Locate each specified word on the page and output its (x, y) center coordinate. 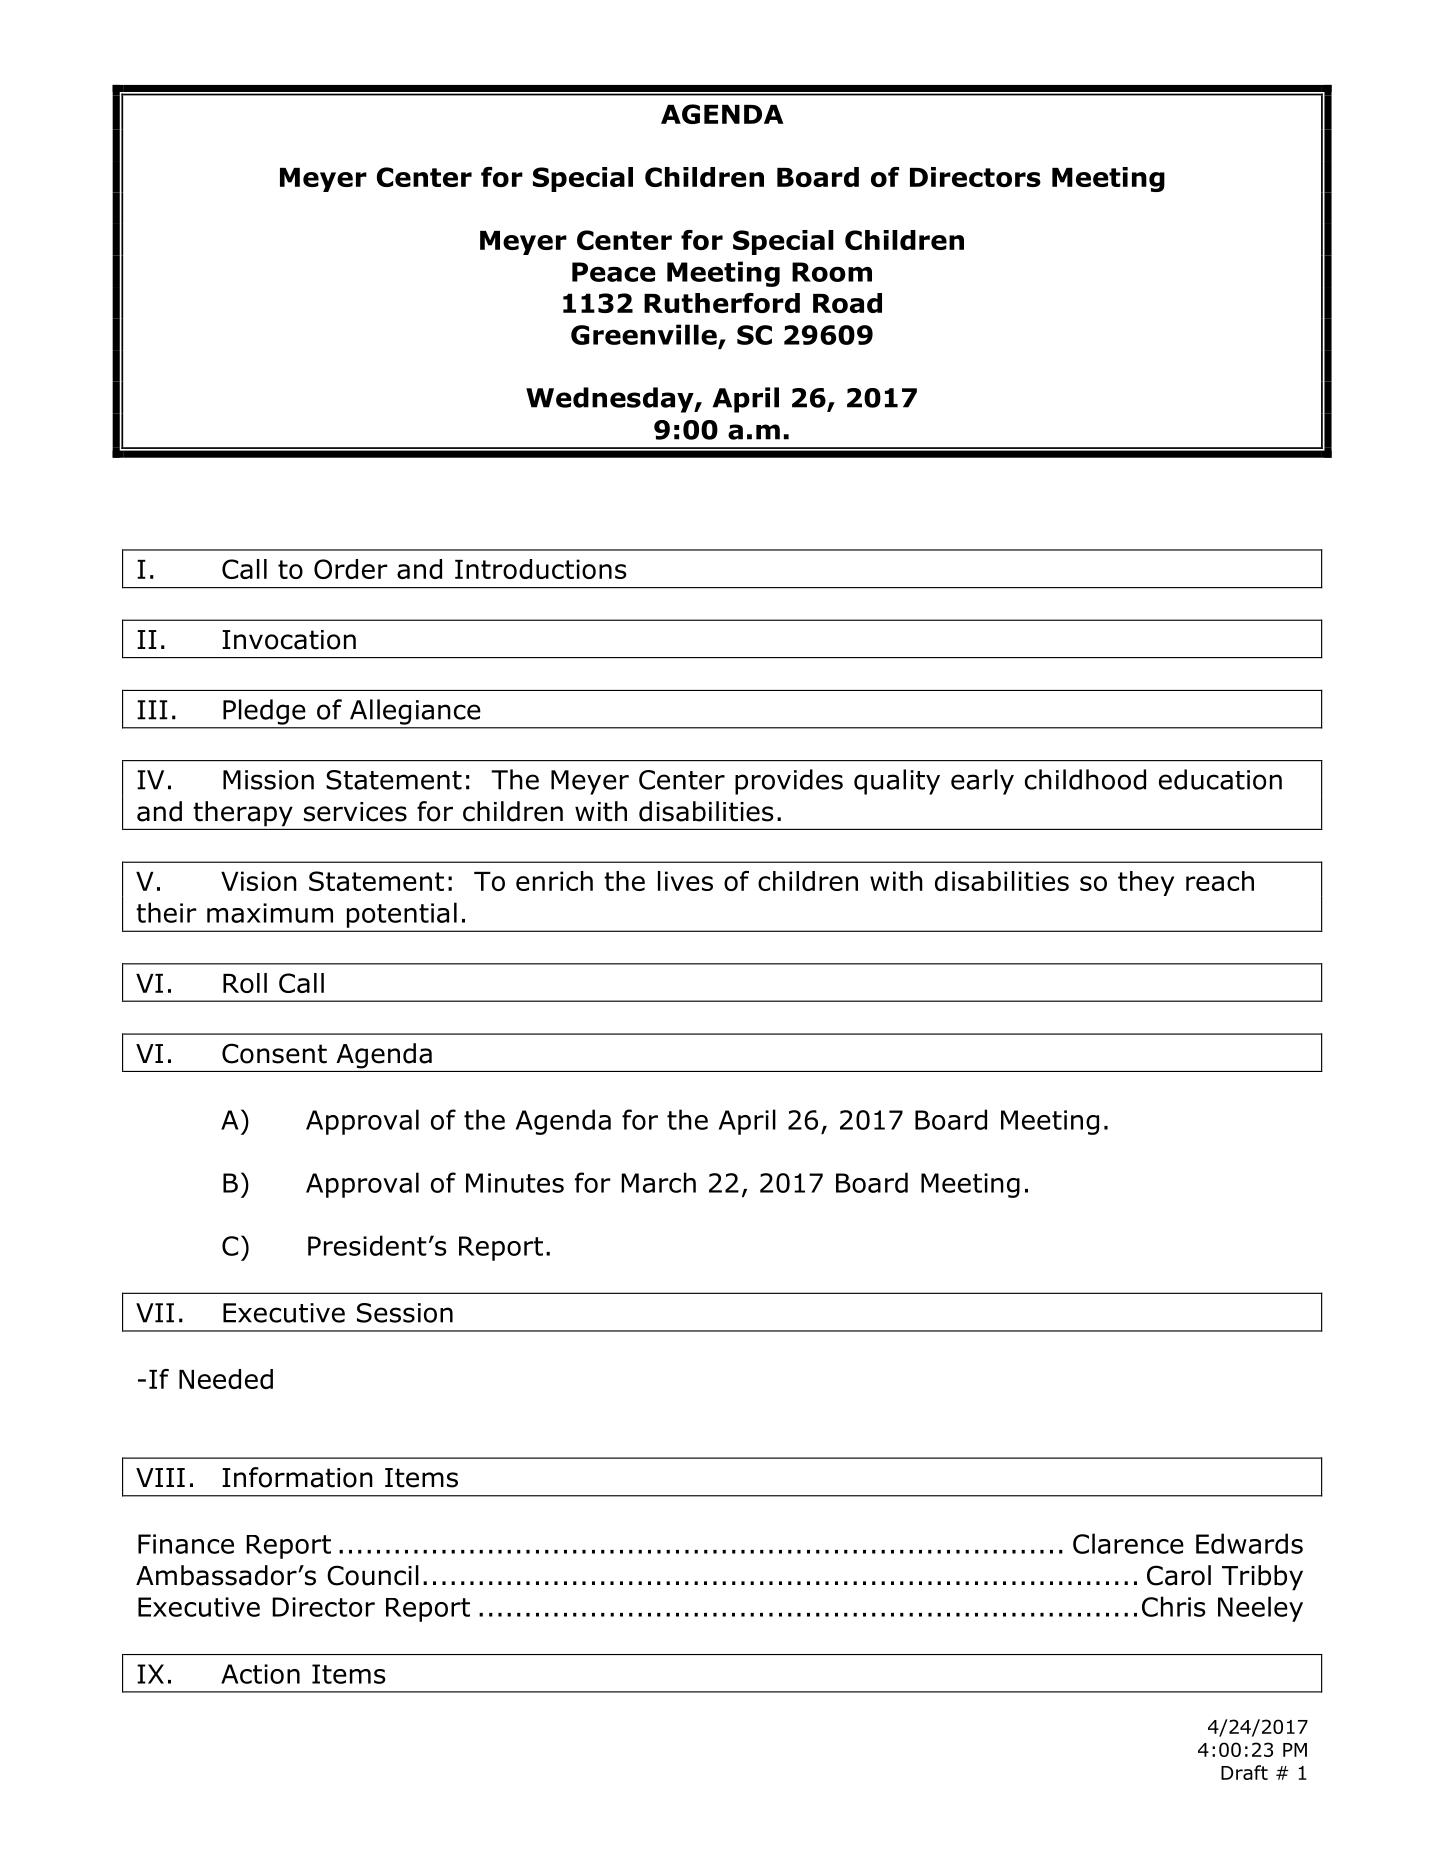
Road (847, 303)
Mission (268, 780)
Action (260, 1674)
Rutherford (722, 303)
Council (373, 1575)
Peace (614, 272)
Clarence (1128, 1543)
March (658, 1182)
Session (405, 1313)
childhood (1085, 779)
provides (789, 782)
